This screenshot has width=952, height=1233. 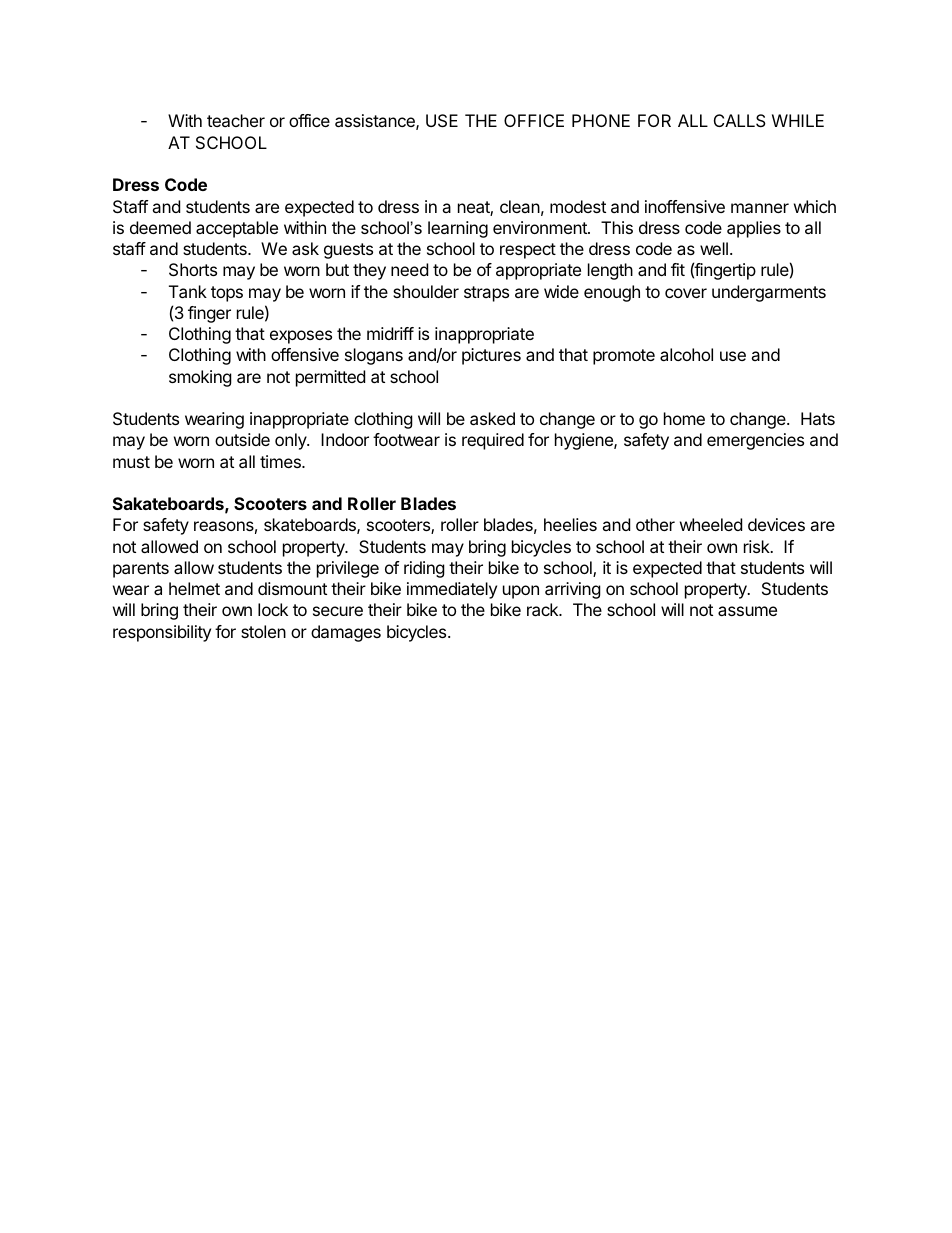 What do you see at coordinates (493, 441) in the screenshot?
I see `required` at bounding box center [493, 441].
